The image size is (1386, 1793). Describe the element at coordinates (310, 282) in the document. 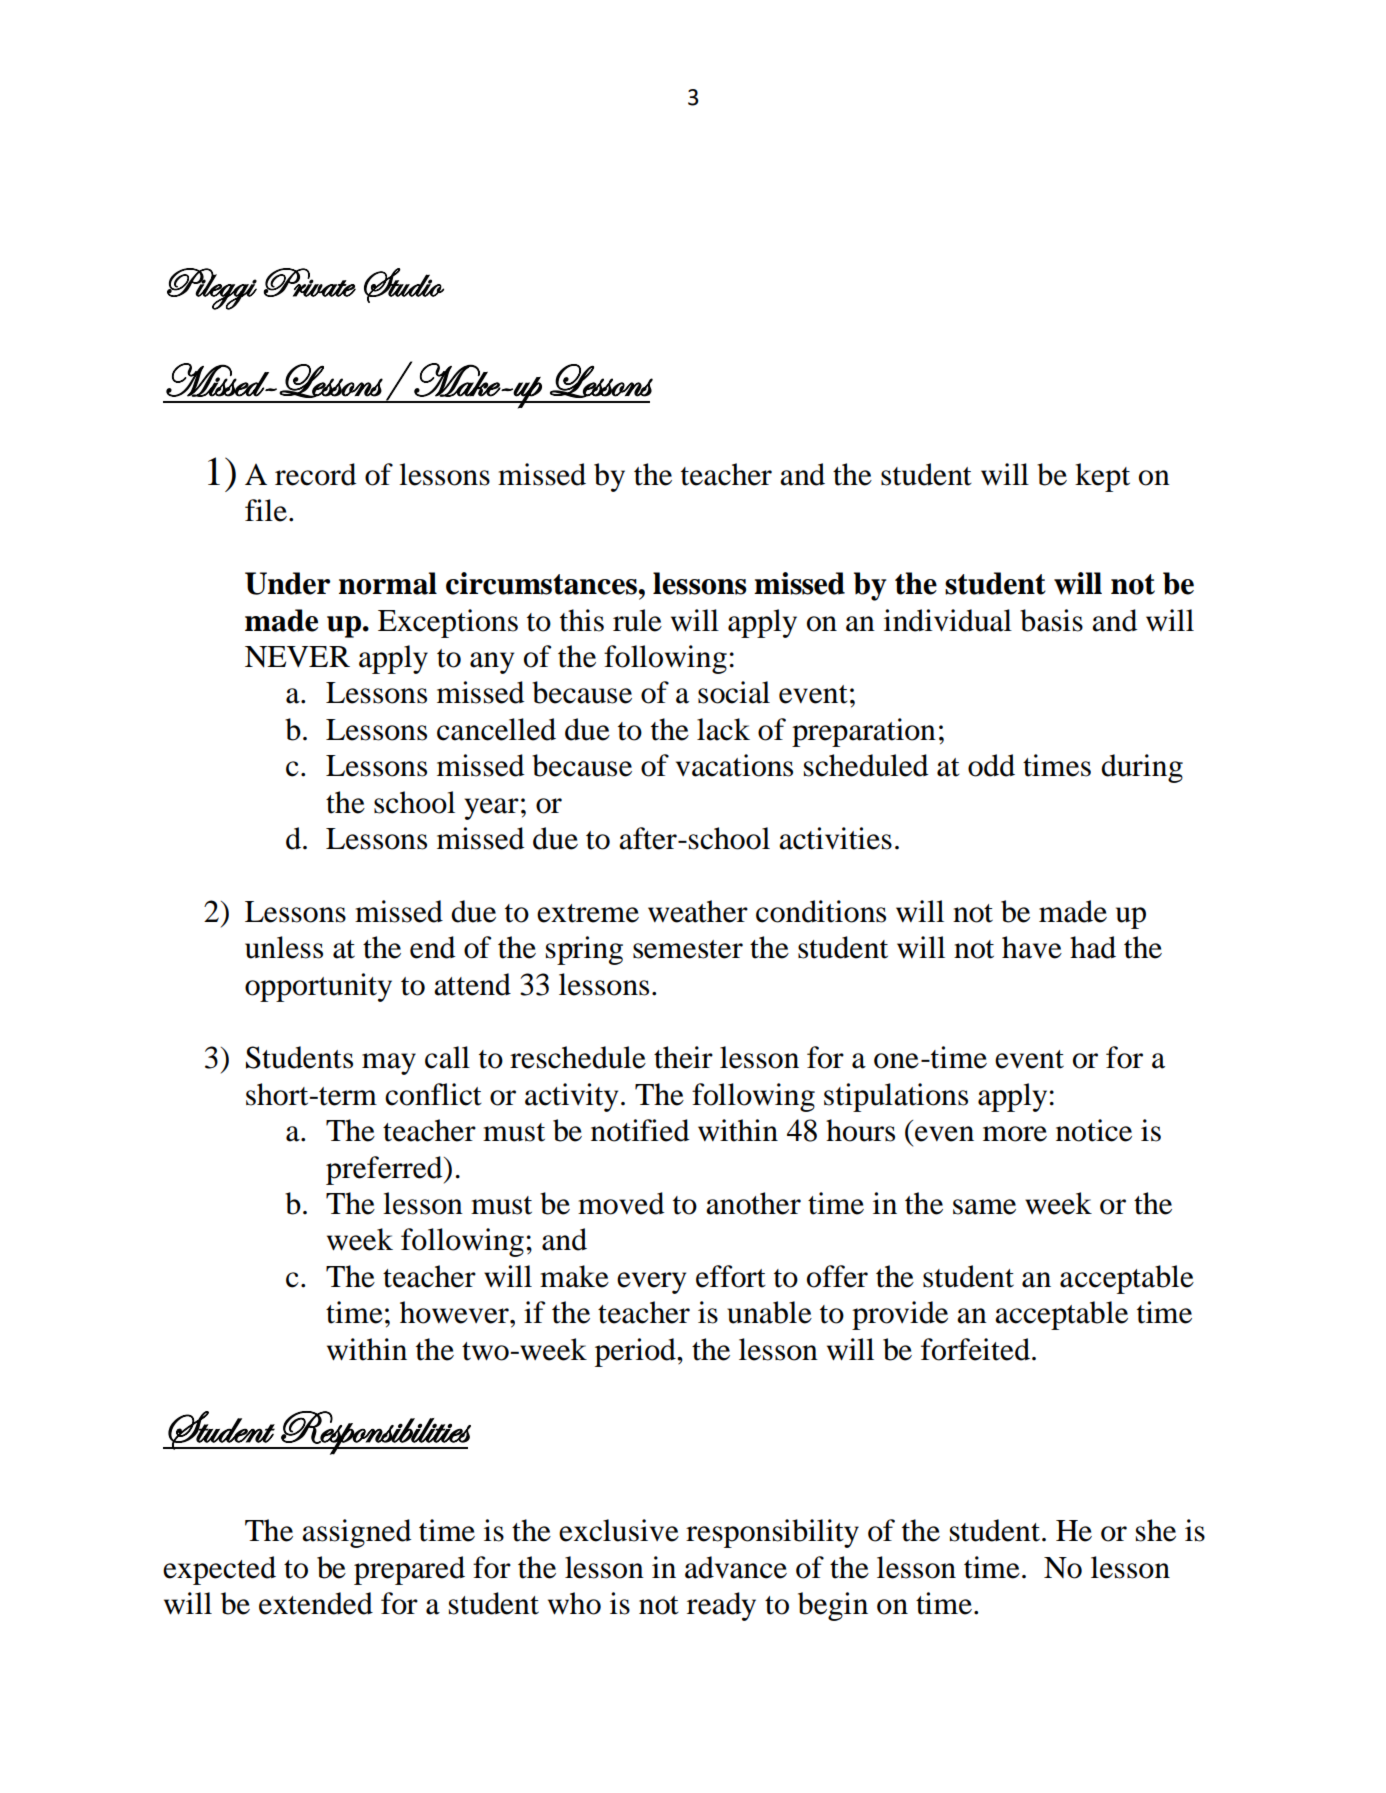

I see `Private` at that location.
